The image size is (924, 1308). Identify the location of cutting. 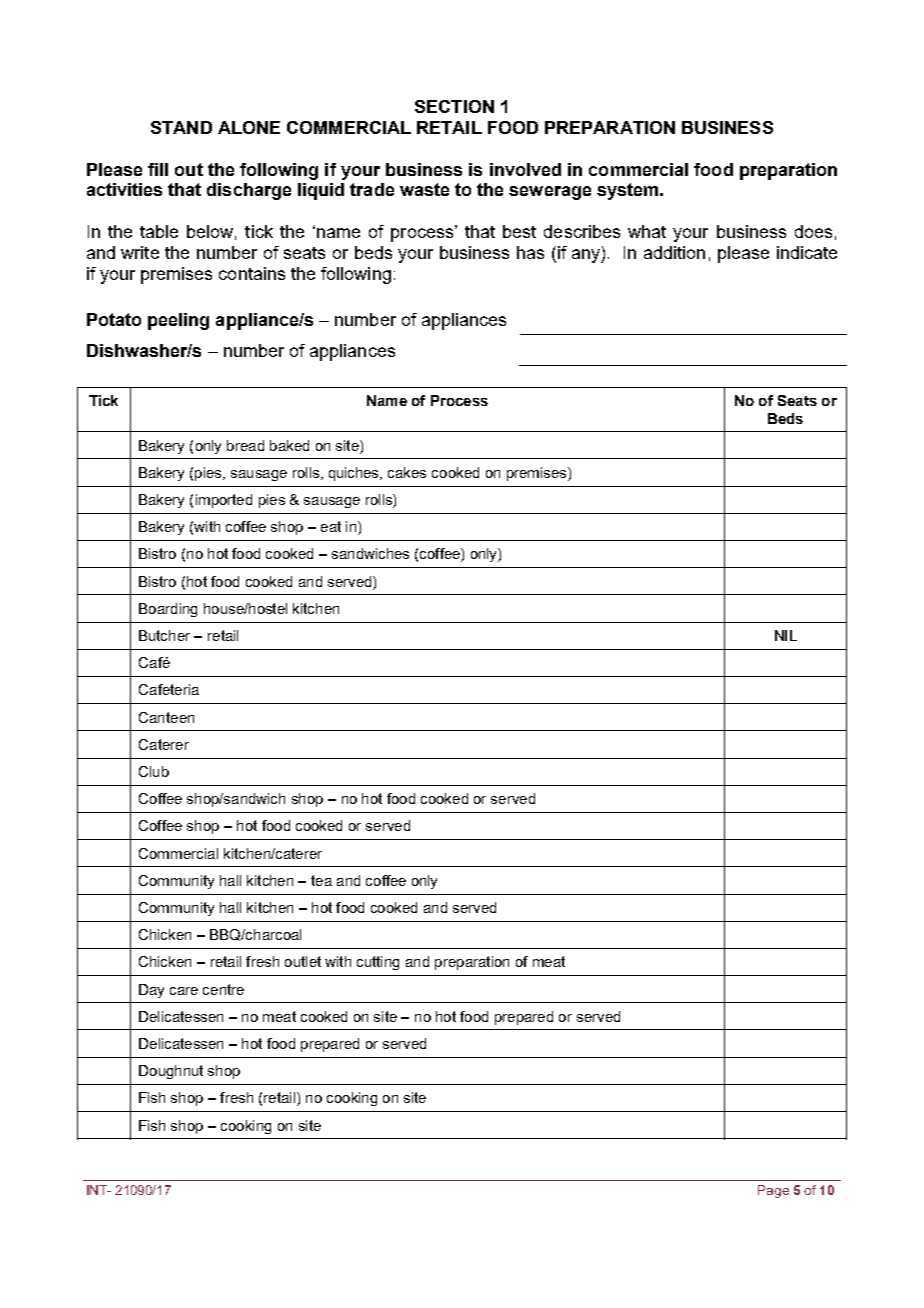
(378, 963).
